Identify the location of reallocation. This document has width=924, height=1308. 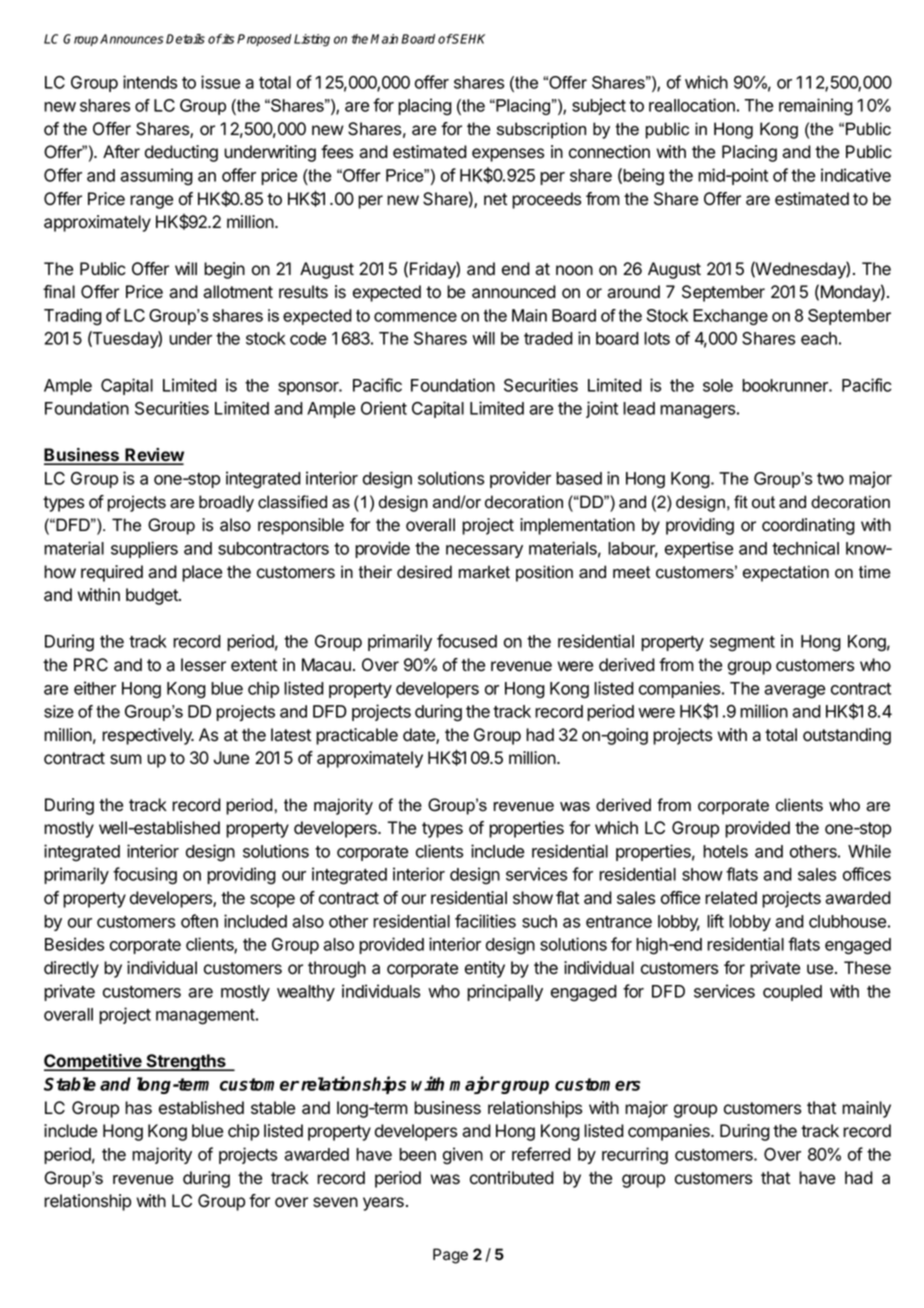
(692, 105).
